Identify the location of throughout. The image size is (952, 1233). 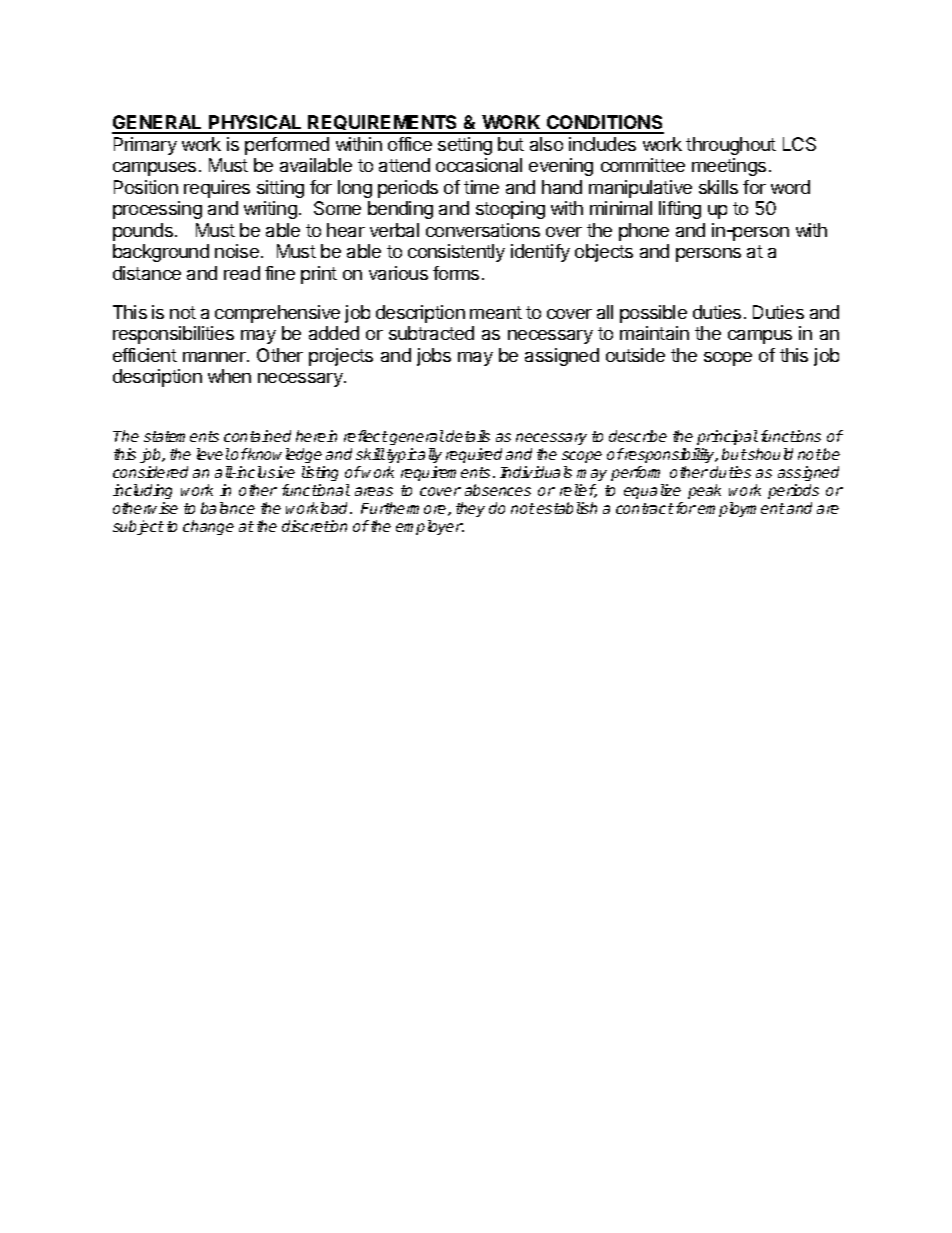
(731, 146).
